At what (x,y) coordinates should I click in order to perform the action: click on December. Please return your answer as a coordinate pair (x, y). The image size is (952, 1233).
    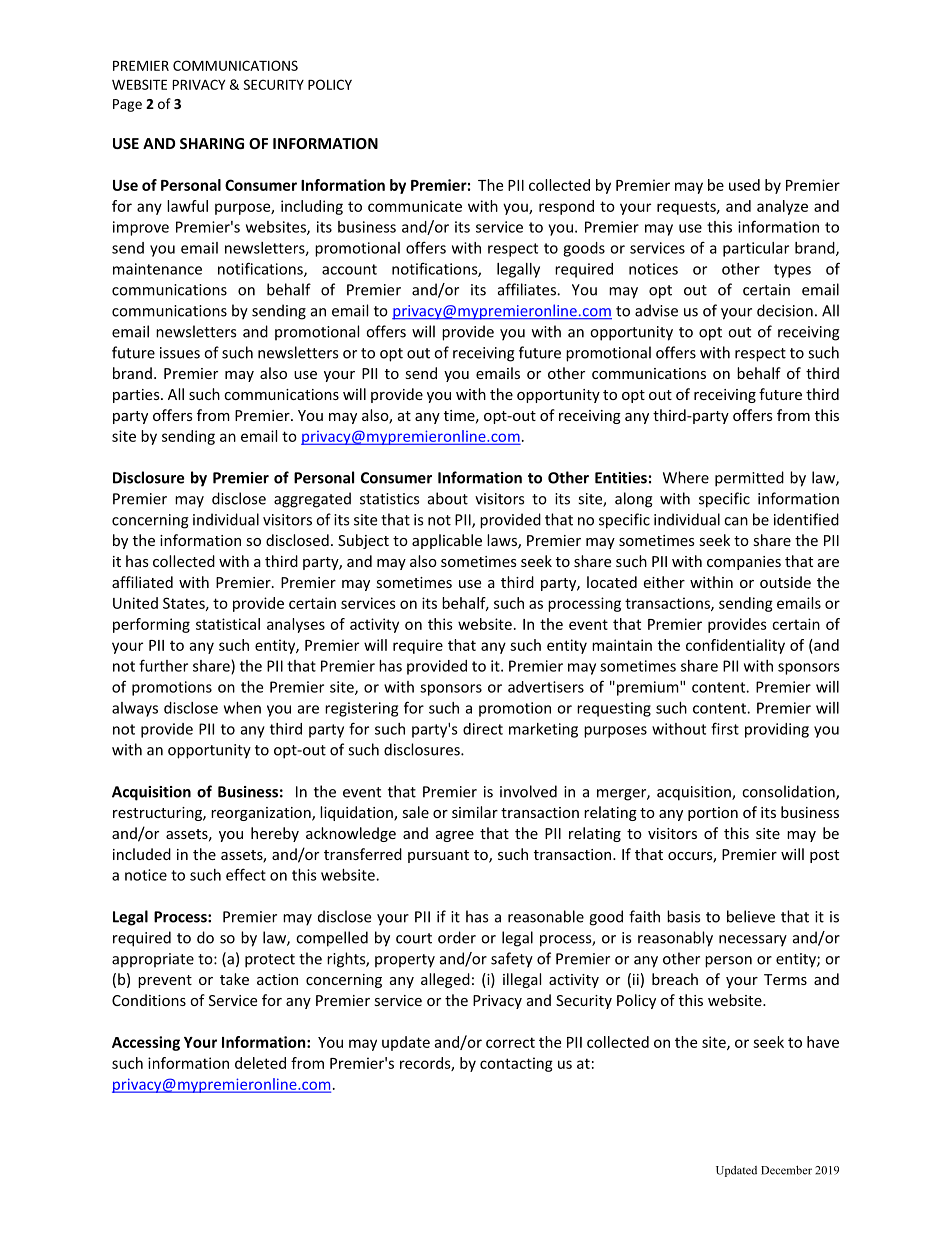
    Looking at the image, I should click on (786, 1170).
